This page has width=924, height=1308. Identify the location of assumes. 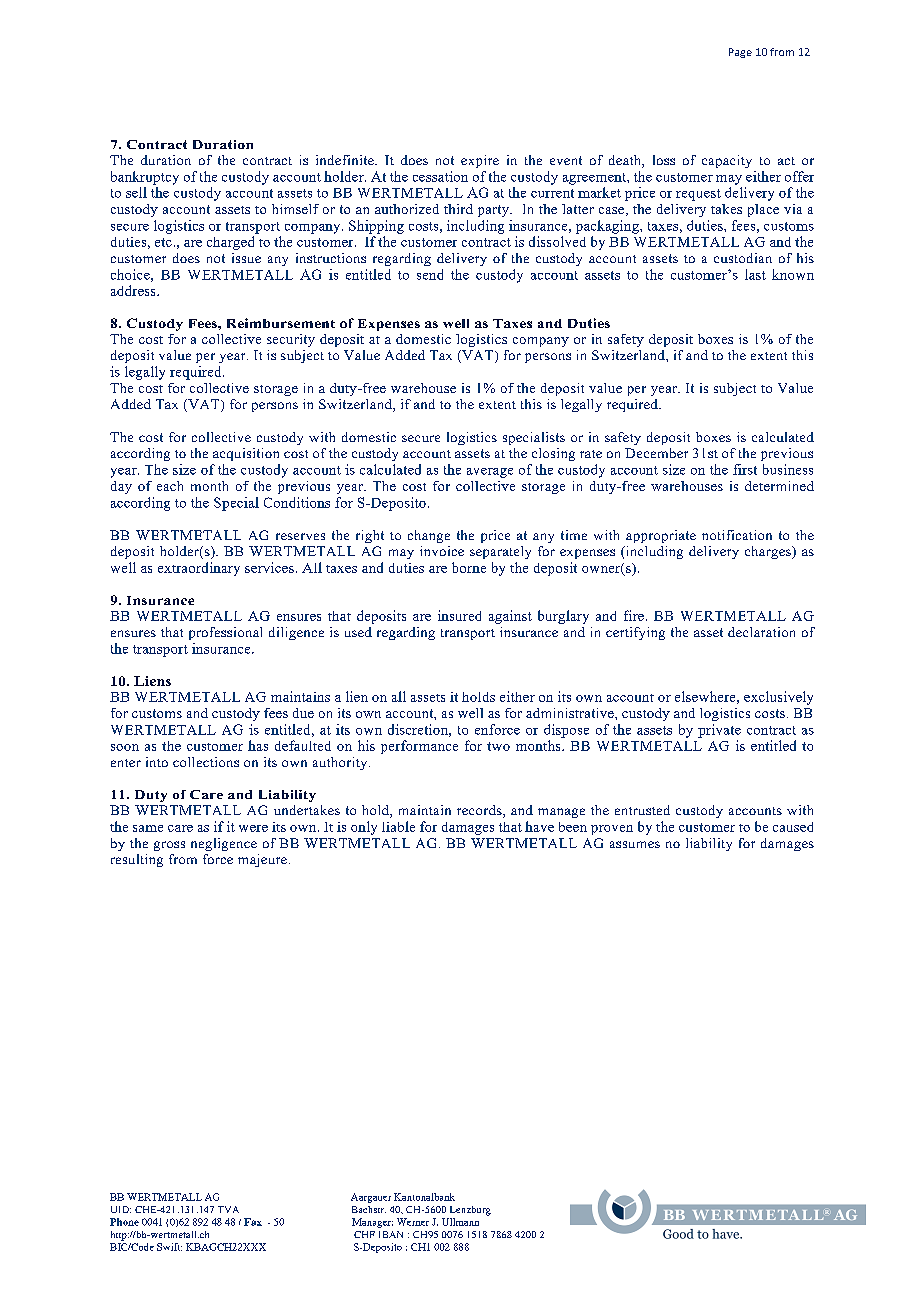
(635, 844).
